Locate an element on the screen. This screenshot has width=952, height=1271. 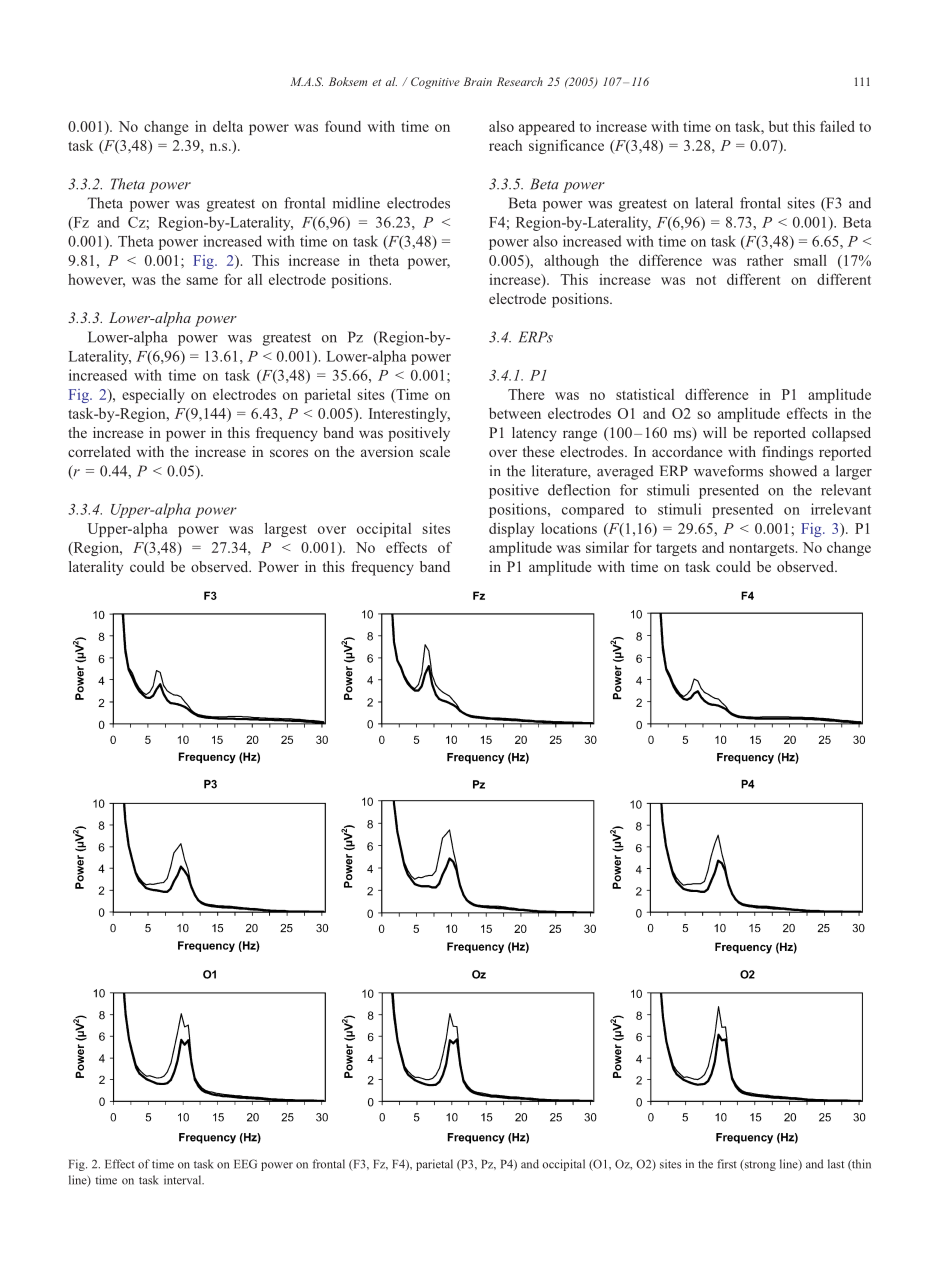
EEG is located at coordinates (245, 1164).
